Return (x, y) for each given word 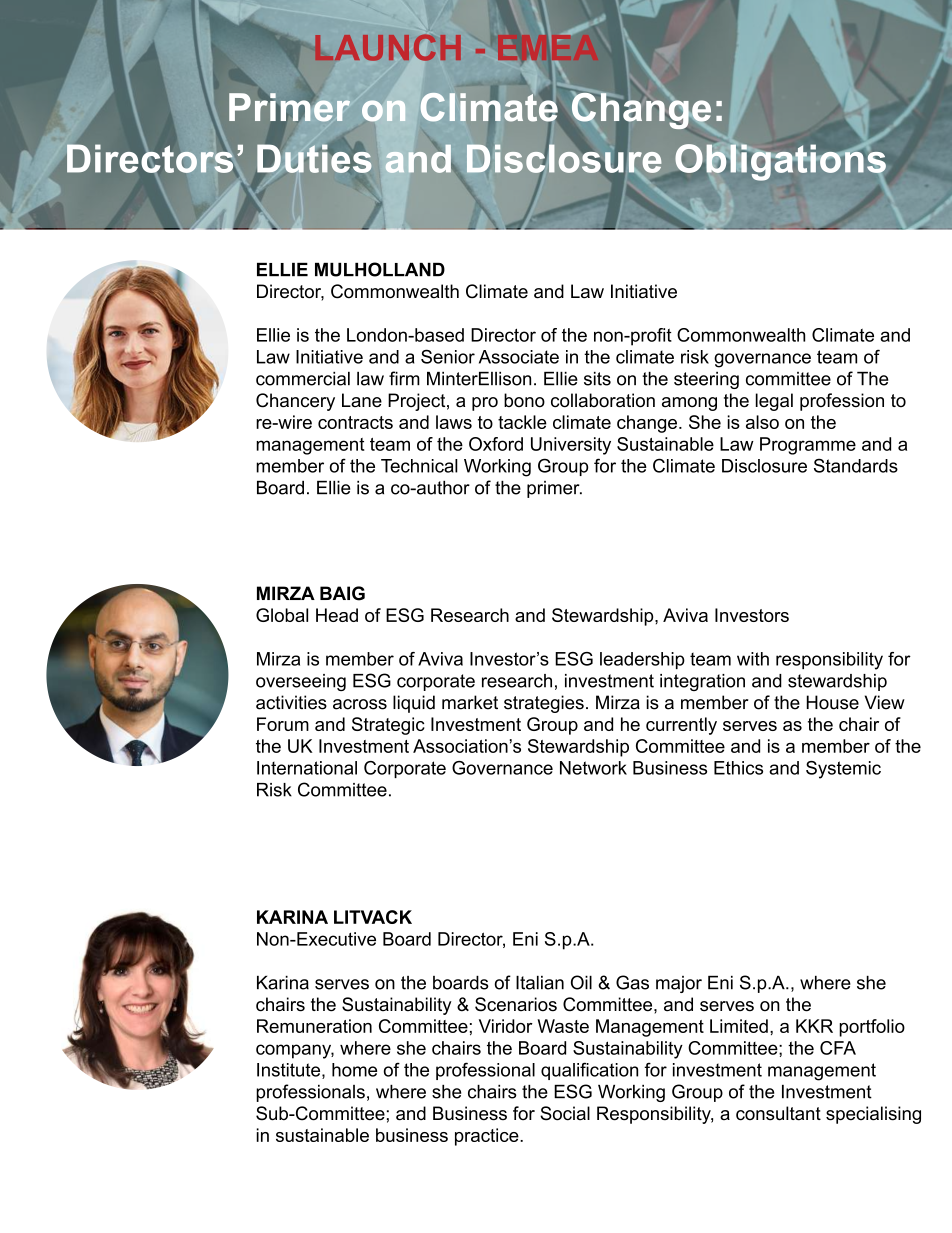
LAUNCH (388, 47)
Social (565, 1113)
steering (706, 380)
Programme (808, 446)
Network (593, 768)
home (354, 1070)
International (307, 768)
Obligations (780, 161)
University (571, 446)
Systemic (843, 770)
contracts (355, 422)
